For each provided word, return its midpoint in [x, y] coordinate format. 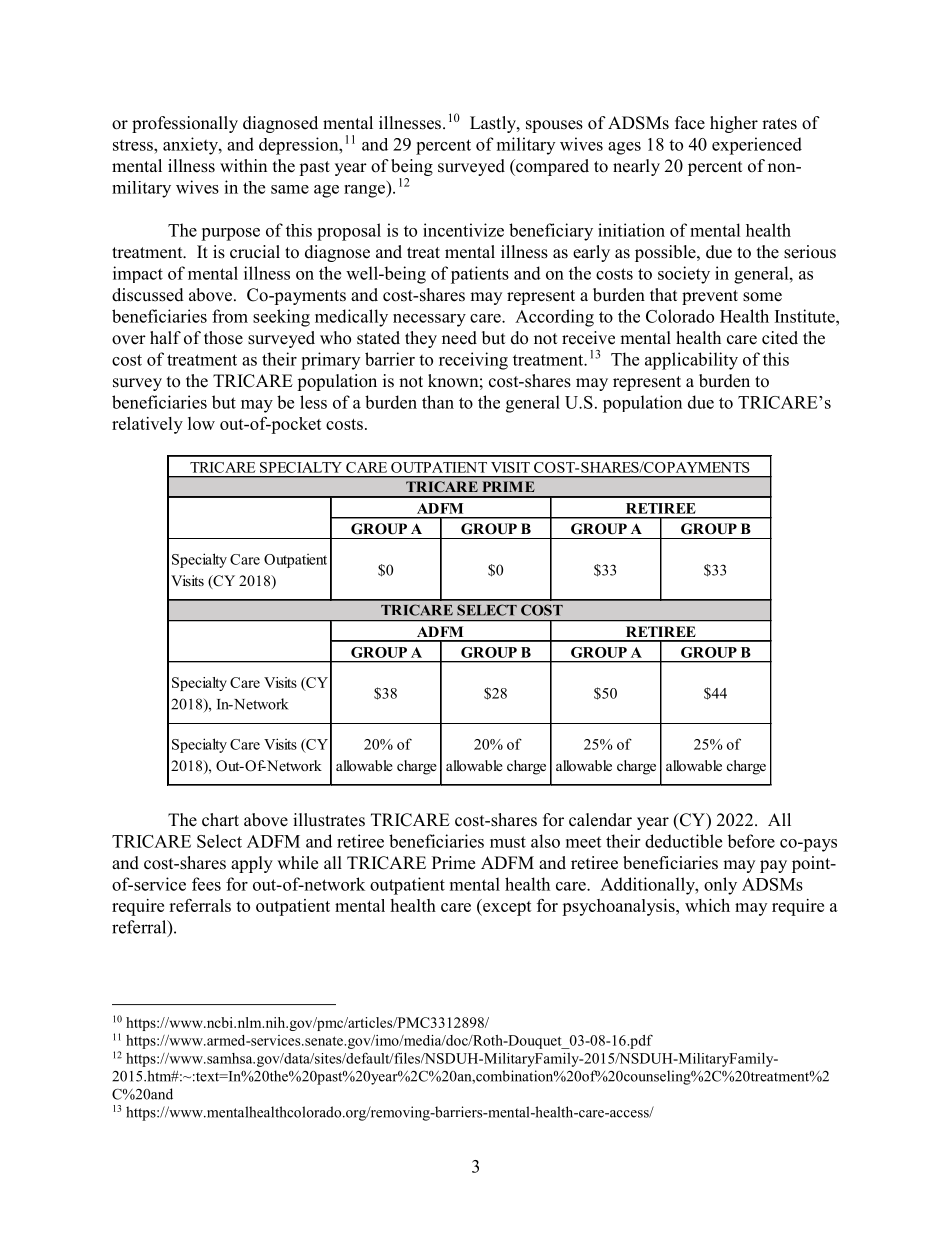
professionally [185, 124]
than [438, 402]
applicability [691, 361]
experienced [757, 146]
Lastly [494, 124]
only [720, 886]
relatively [147, 425]
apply [252, 864]
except [506, 907]
